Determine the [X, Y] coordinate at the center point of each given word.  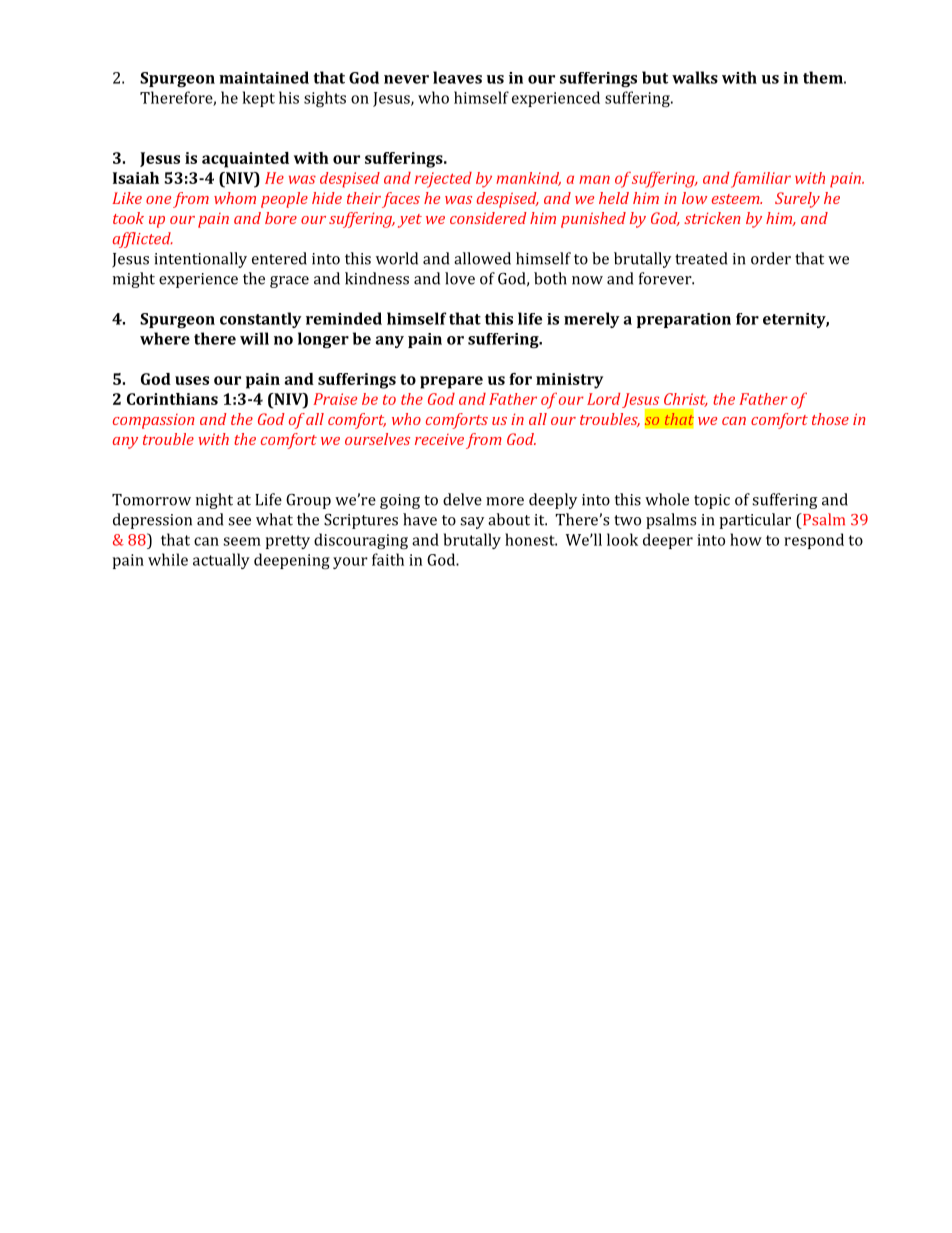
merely [592, 320]
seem [242, 541]
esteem [737, 199]
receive [439, 439]
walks [695, 77]
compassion [154, 421]
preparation [684, 320]
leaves [457, 77]
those [830, 419]
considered [488, 218]
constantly [261, 320]
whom [235, 198]
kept [259, 99]
